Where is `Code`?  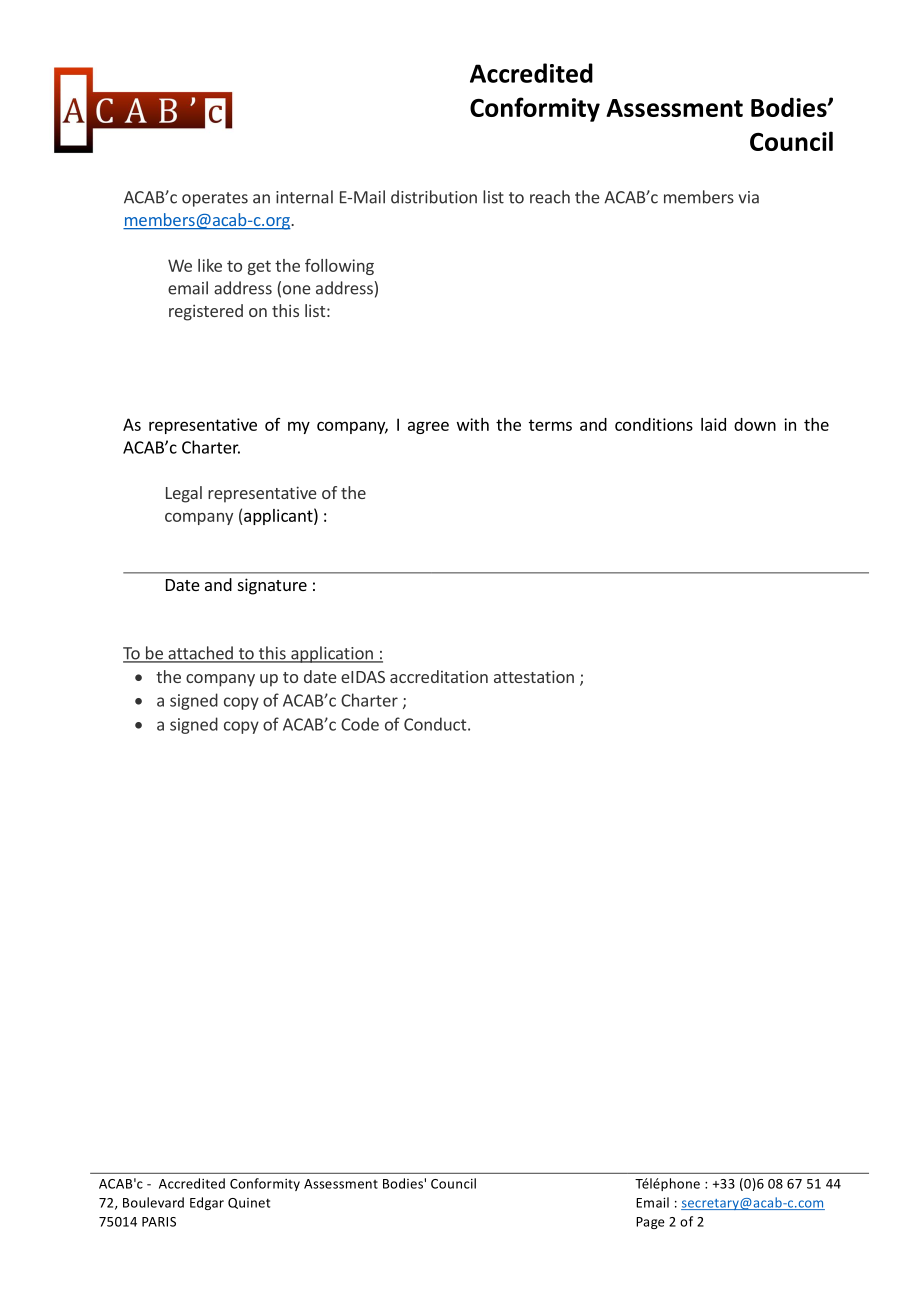 Code is located at coordinates (360, 724).
